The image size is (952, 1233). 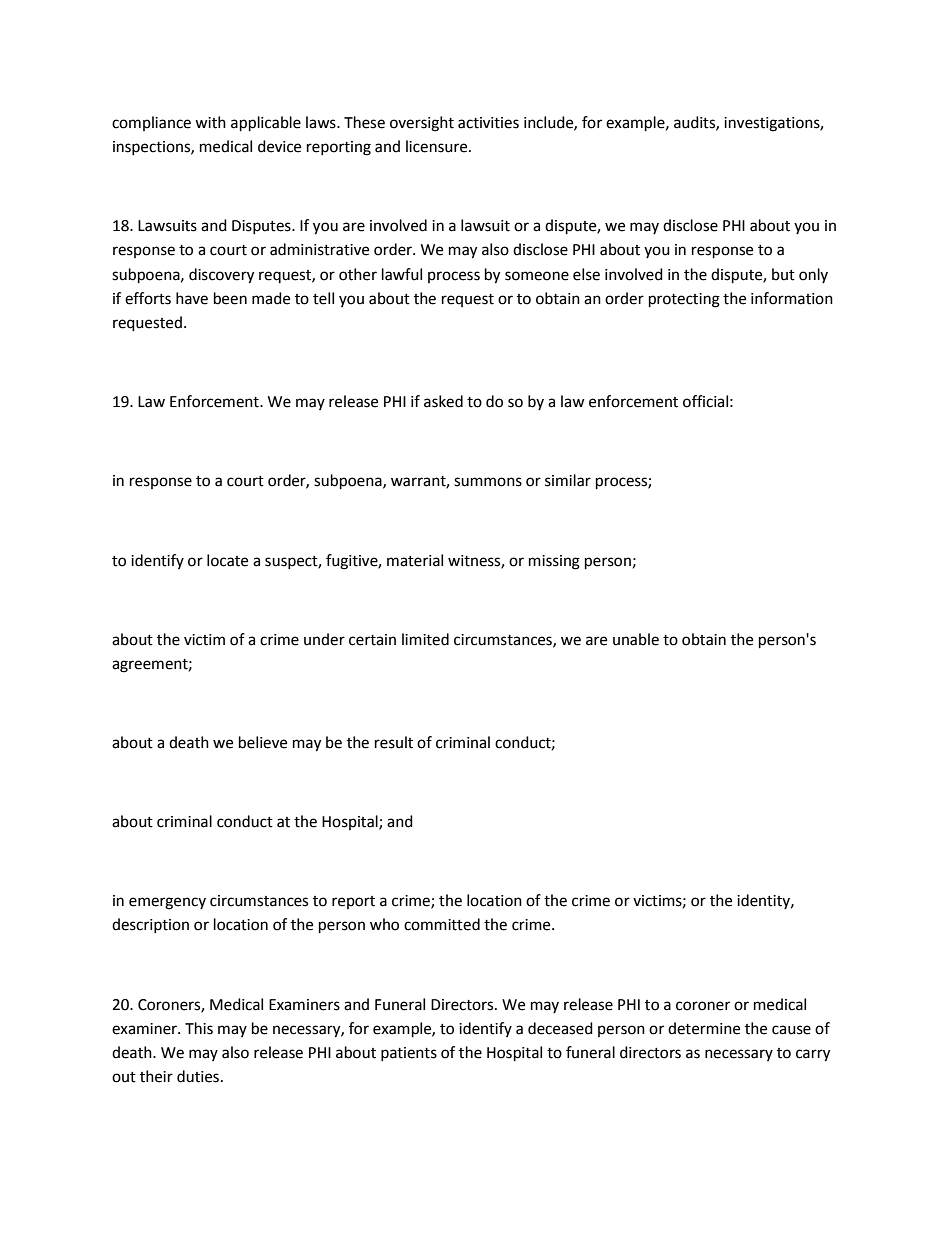 I want to click on summons, so click(x=488, y=482).
